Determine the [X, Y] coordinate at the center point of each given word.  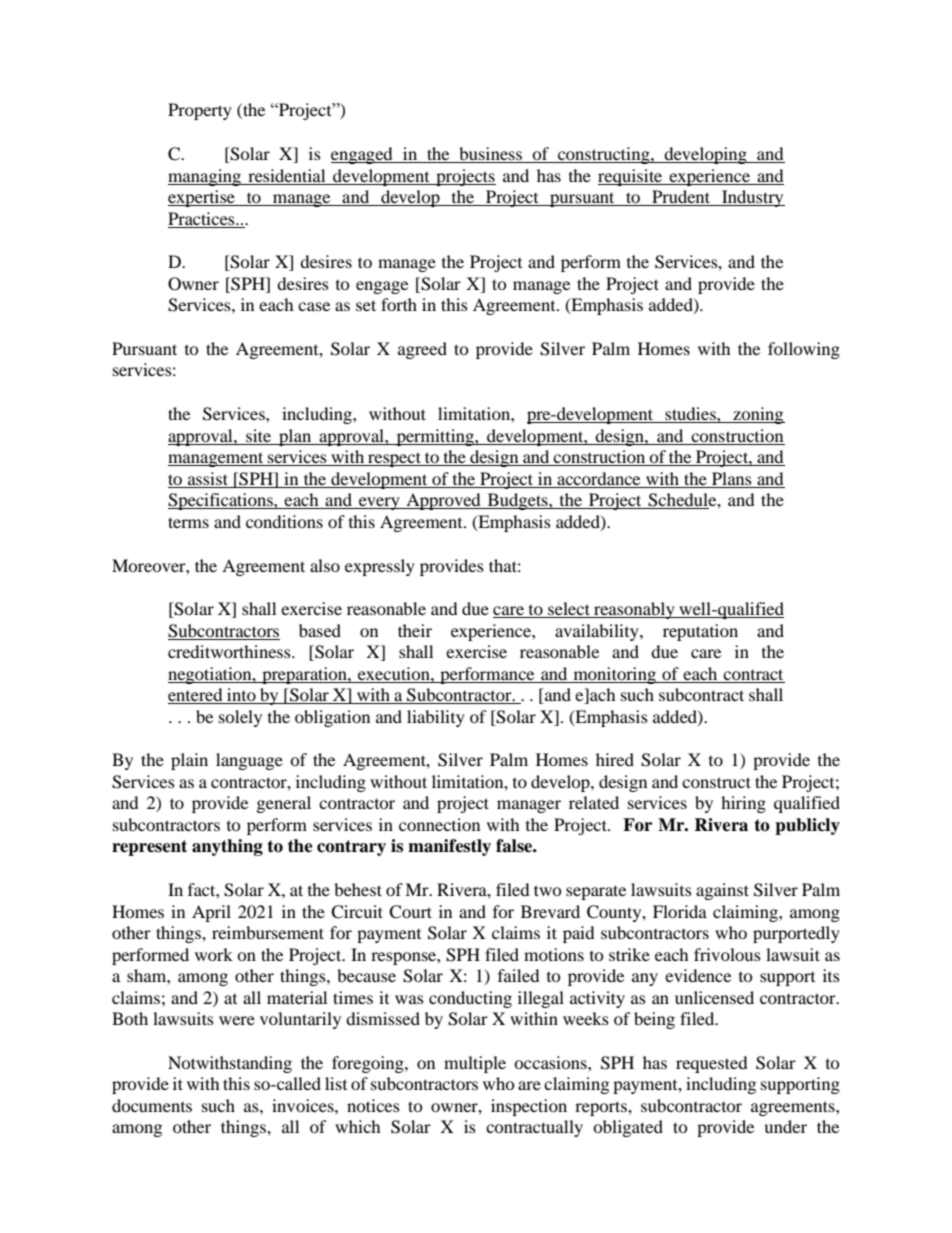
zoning [758, 415]
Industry [752, 198]
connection [439, 824]
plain [189, 761]
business [490, 155]
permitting [435, 437]
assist [208, 478]
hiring [743, 804]
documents [152, 1105]
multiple [475, 1064]
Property [200, 111]
